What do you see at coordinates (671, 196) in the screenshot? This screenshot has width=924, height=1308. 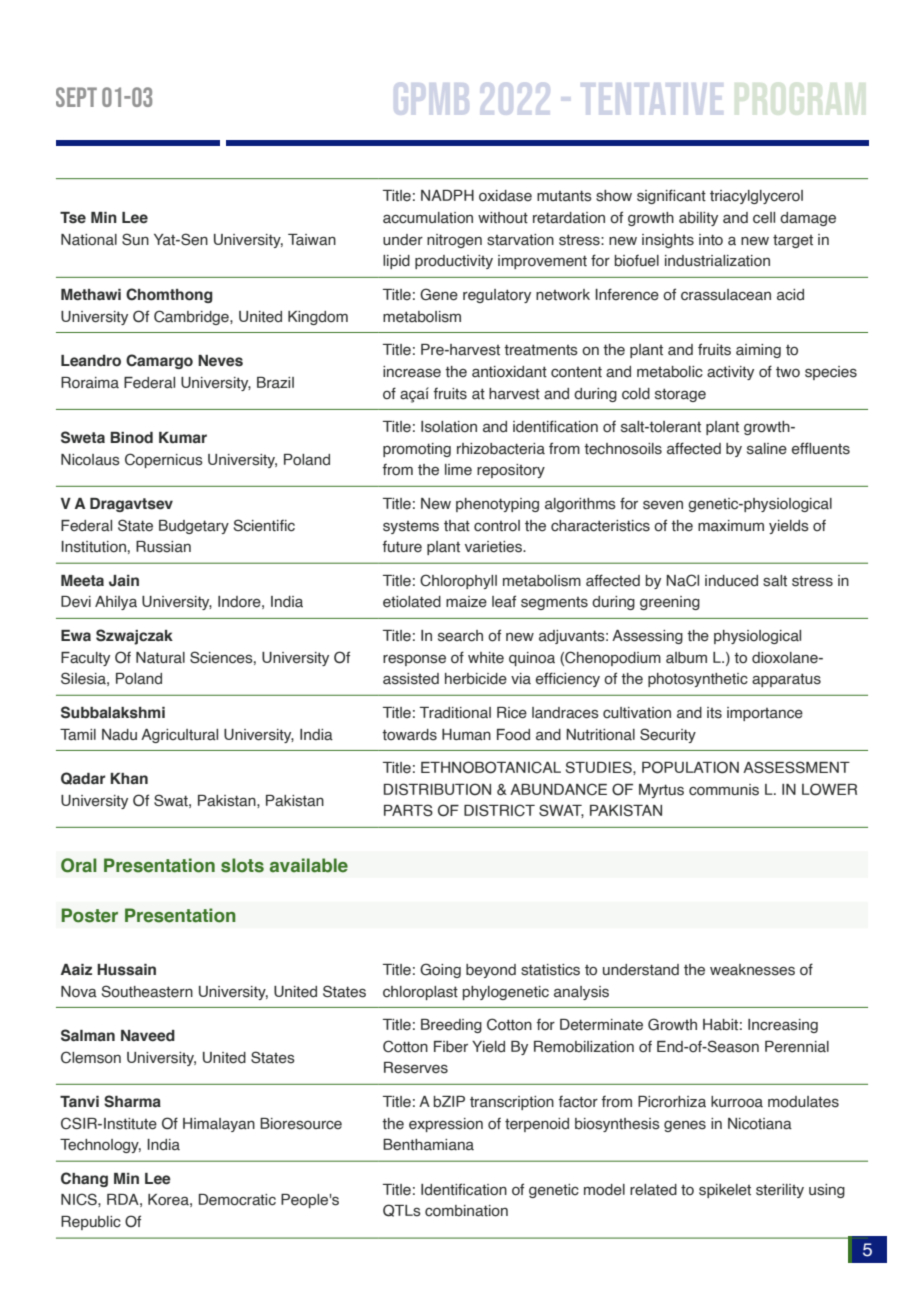 I see `significant` at bounding box center [671, 196].
